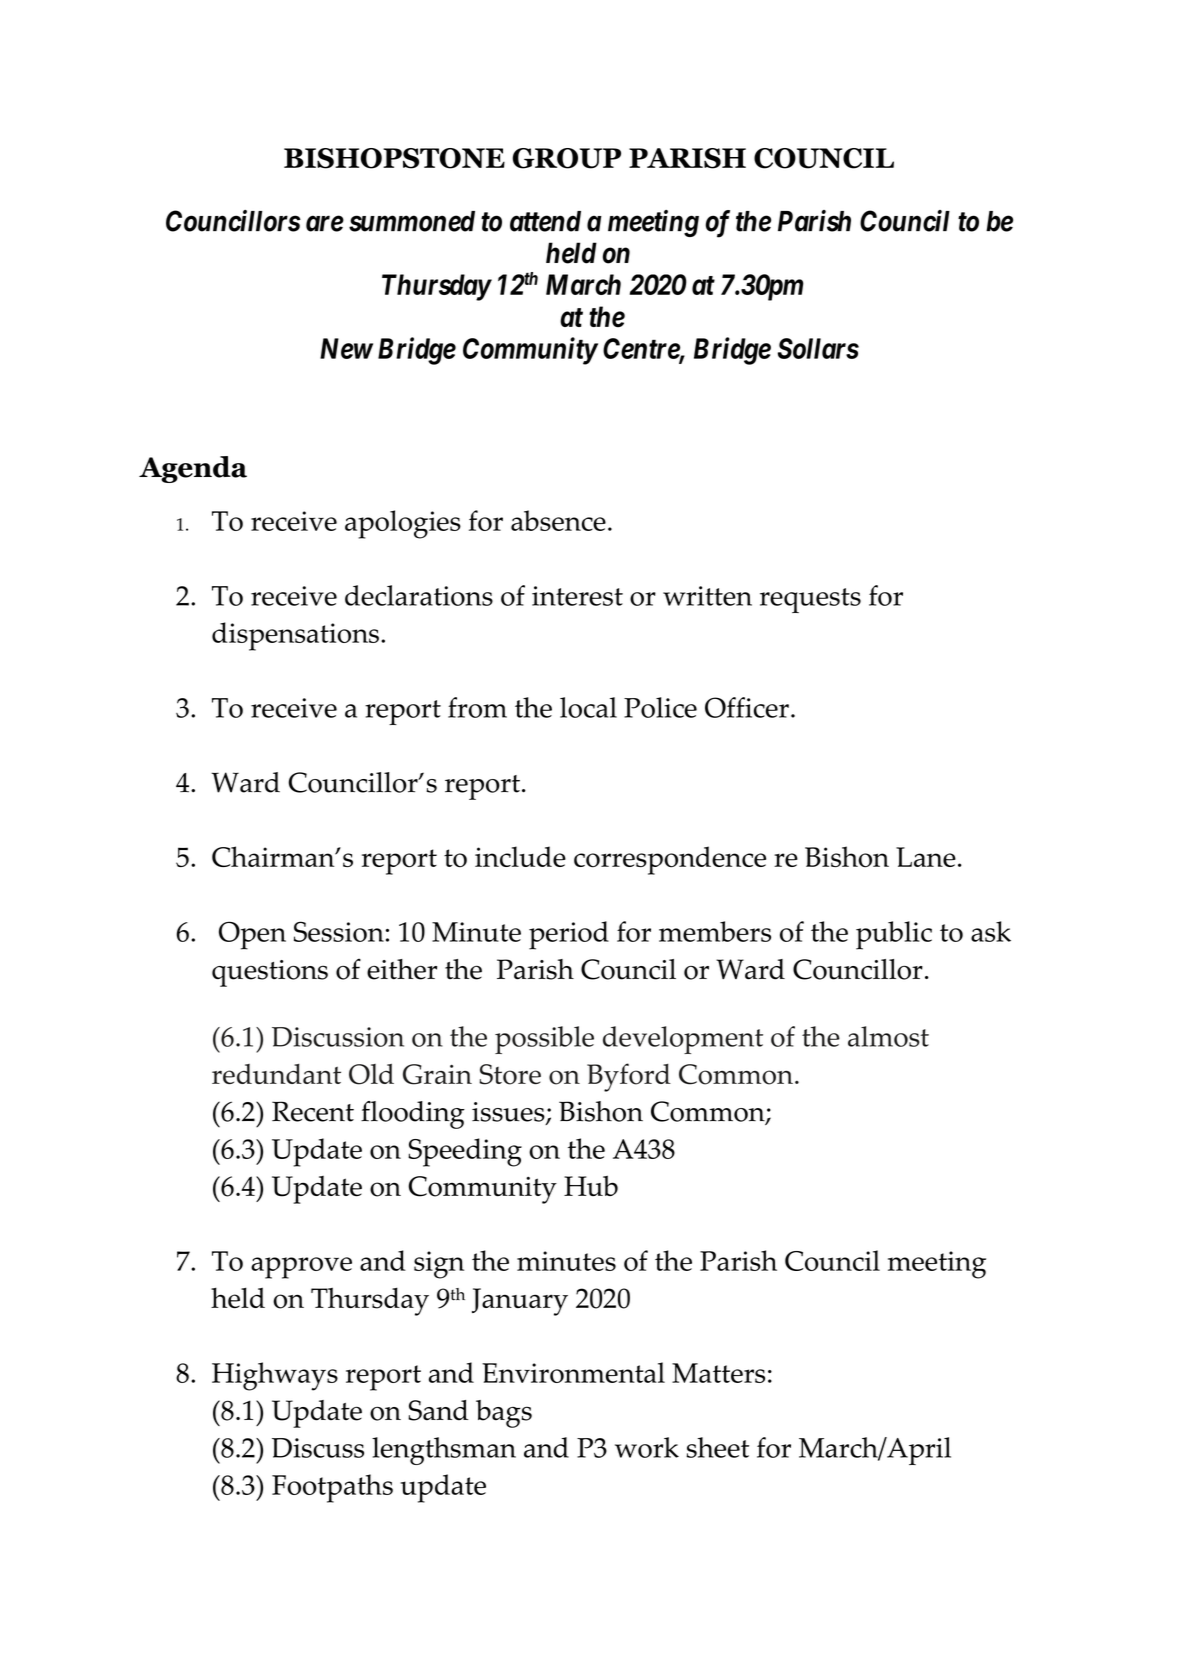 Image resolution: width=1177 pixels, height=1665 pixels. Describe the element at coordinates (520, 856) in the screenshot. I see `include` at that location.
